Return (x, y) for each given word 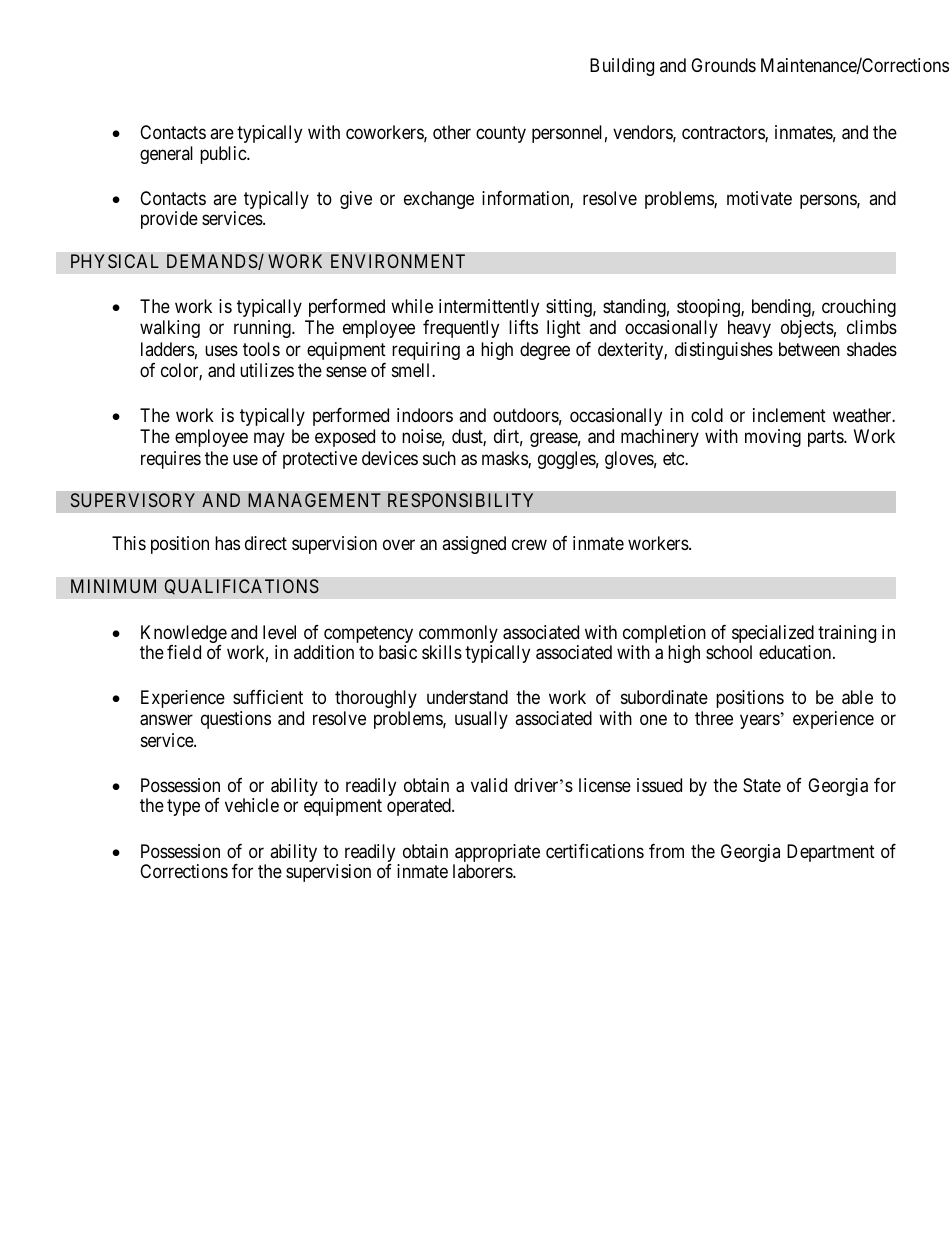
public (224, 155)
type (183, 808)
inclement (789, 415)
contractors (724, 134)
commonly (458, 635)
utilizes (267, 370)
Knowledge (184, 635)
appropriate (496, 854)
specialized (773, 635)
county (501, 134)
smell (412, 370)
